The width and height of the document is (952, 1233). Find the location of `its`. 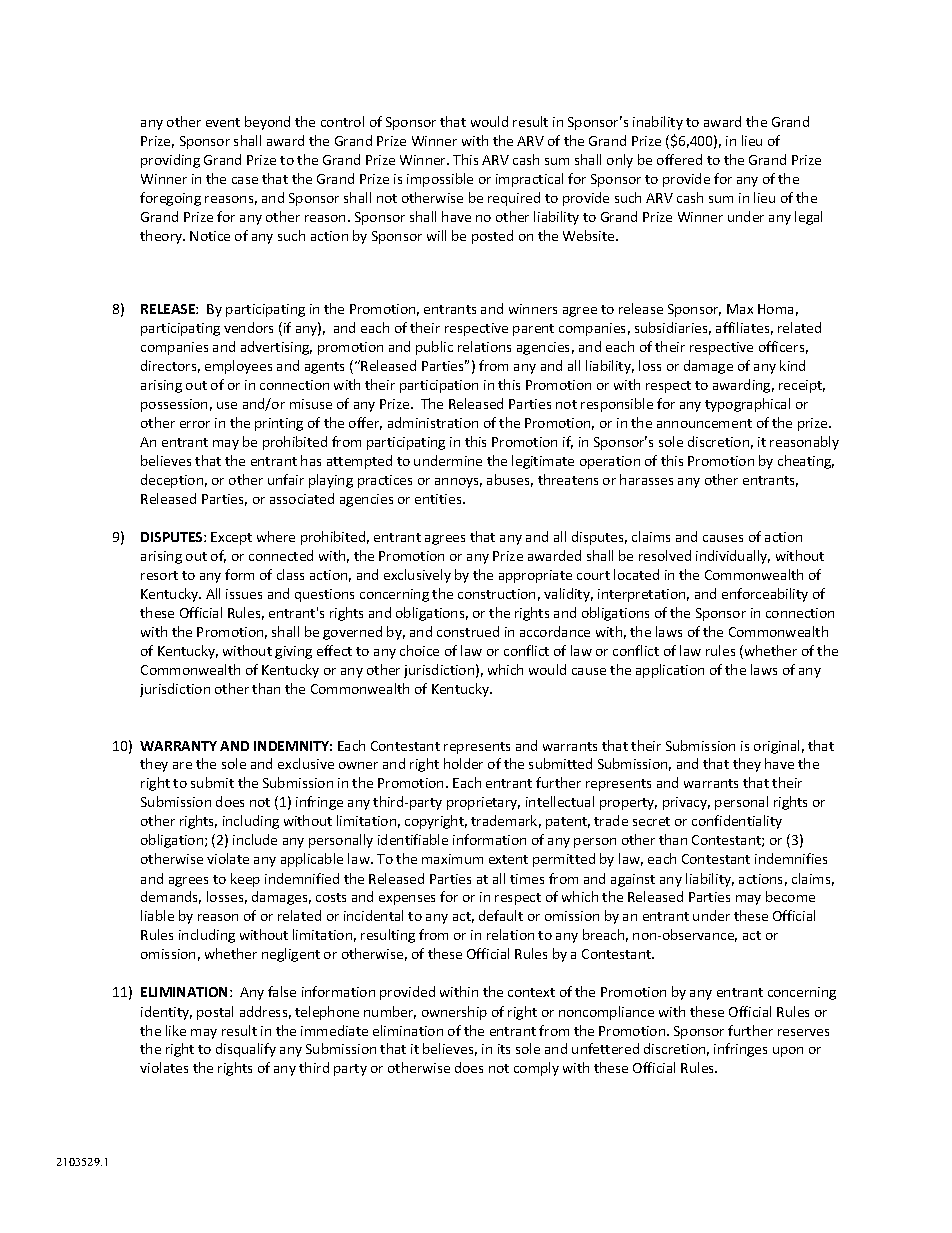

its is located at coordinates (504, 1049).
